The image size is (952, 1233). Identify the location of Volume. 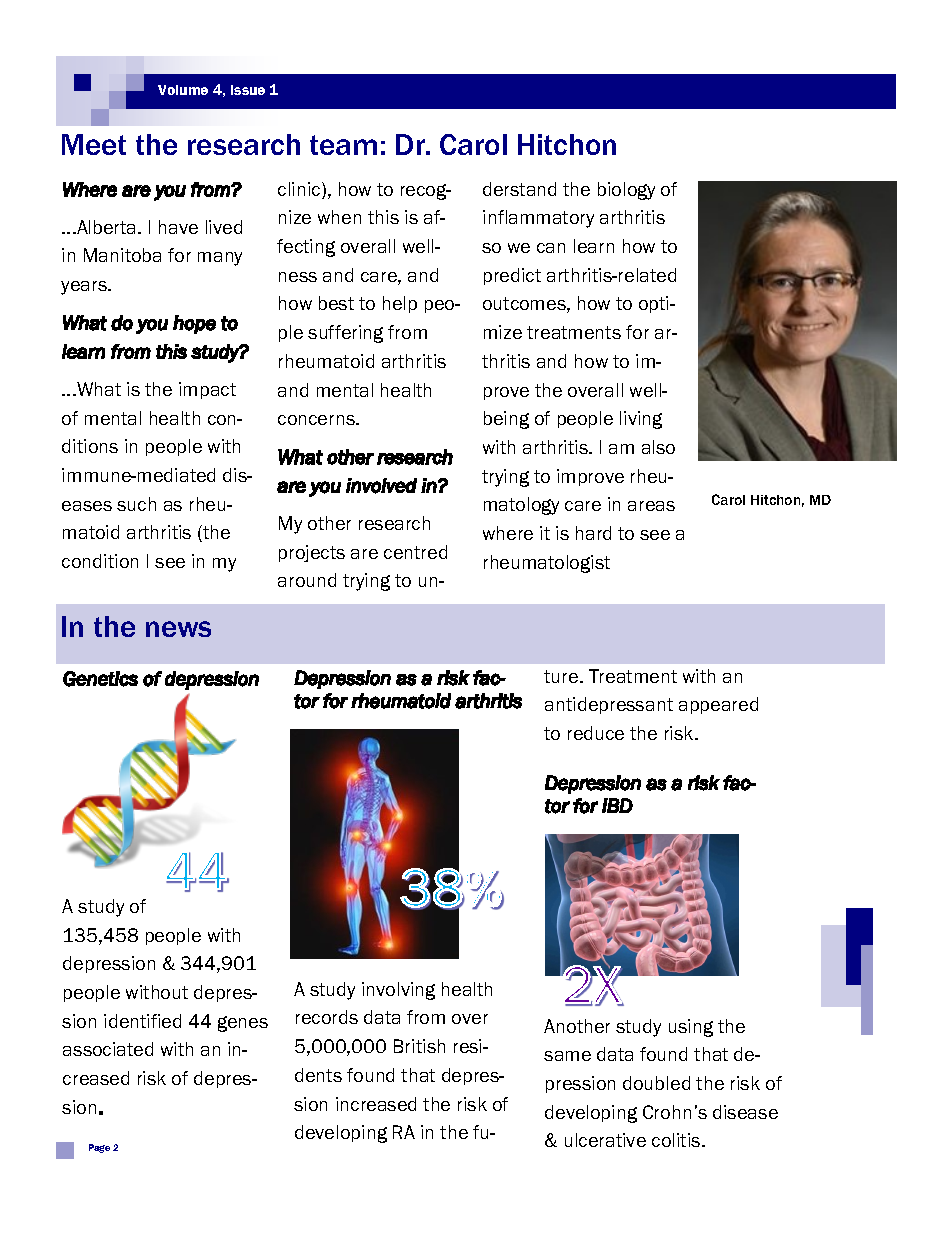
(183, 90).
